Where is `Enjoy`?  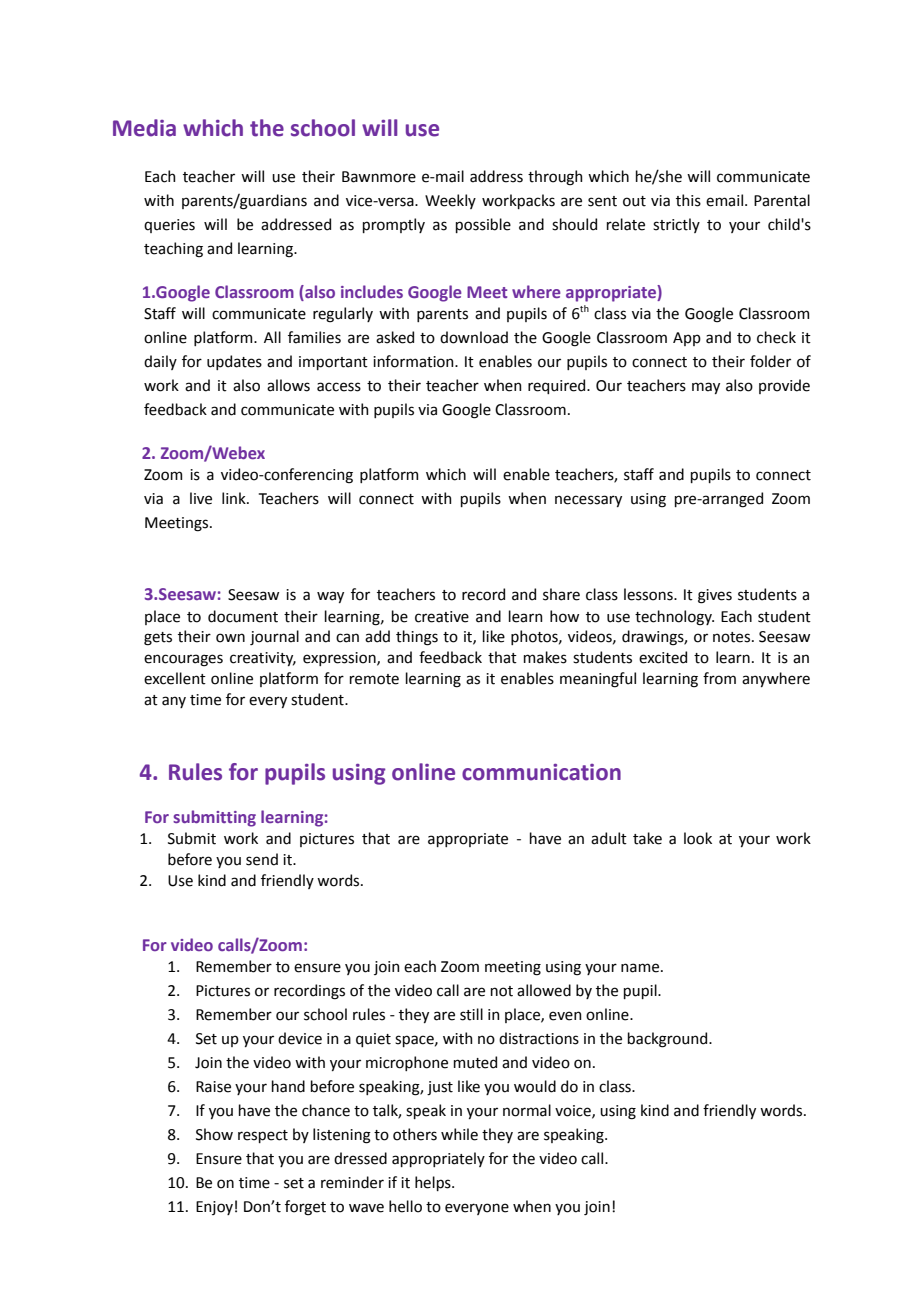
Enjoy is located at coordinates (214, 1208).
